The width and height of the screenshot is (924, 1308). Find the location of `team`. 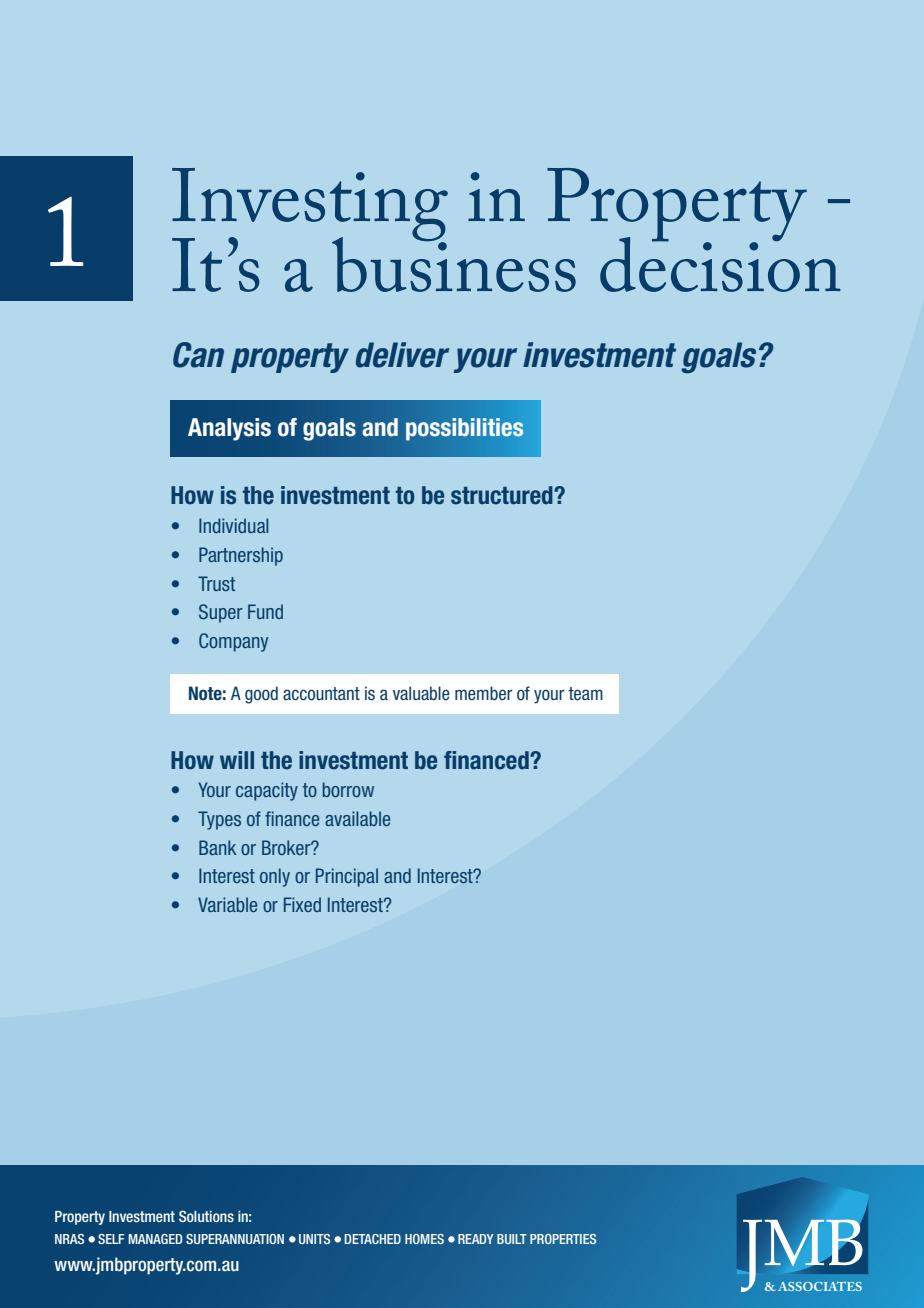

team is located at coordinates (585, 694).
